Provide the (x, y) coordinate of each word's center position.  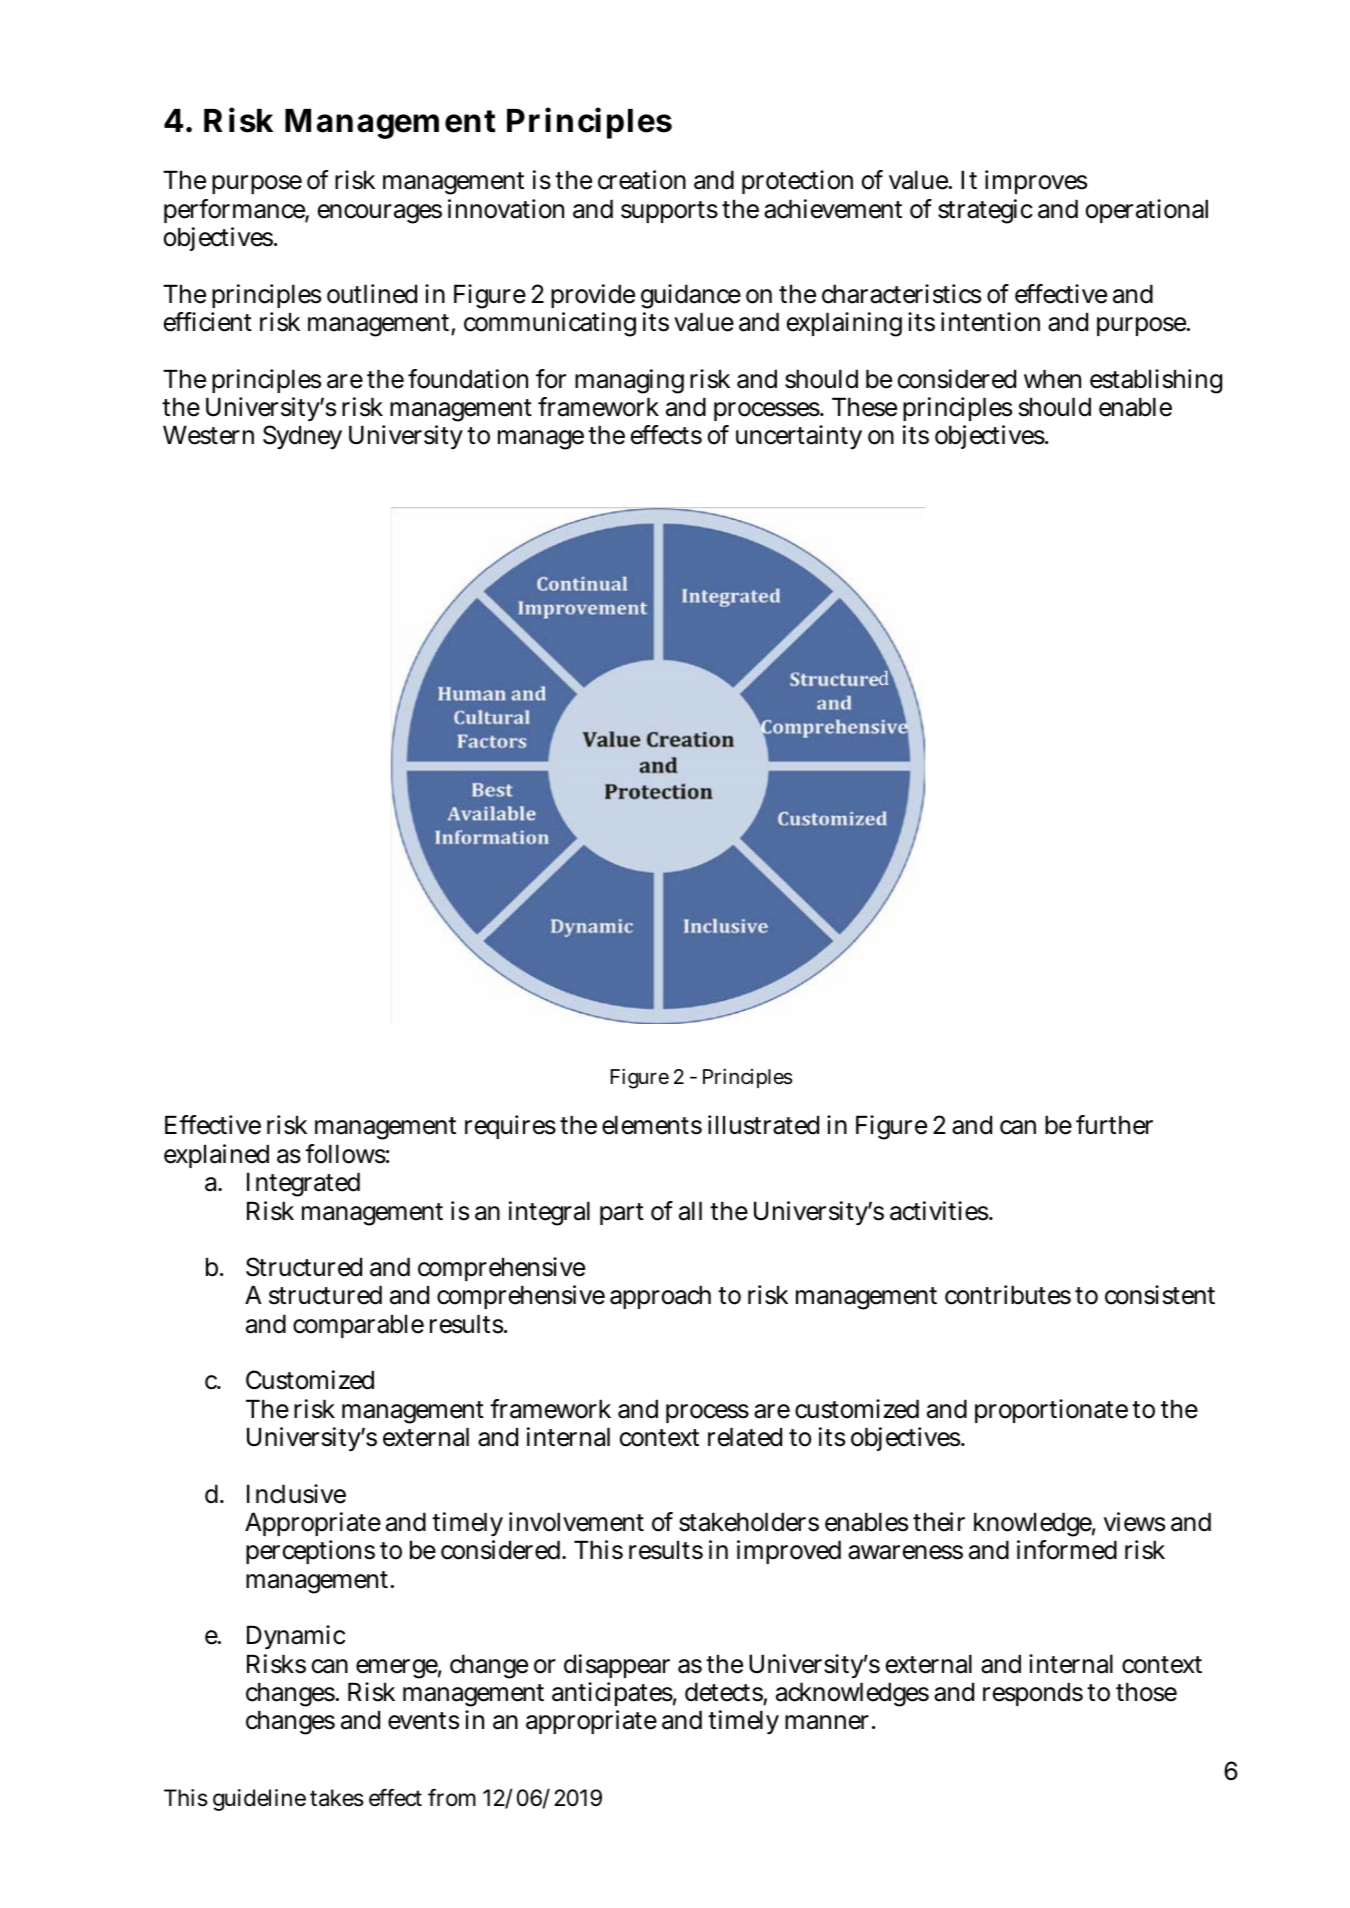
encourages (380, 214)
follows (345, 1154)
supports (669, 212)
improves (1036, 182)
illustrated (763, 1125)
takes (337, 1798)
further (1114, 1125)
